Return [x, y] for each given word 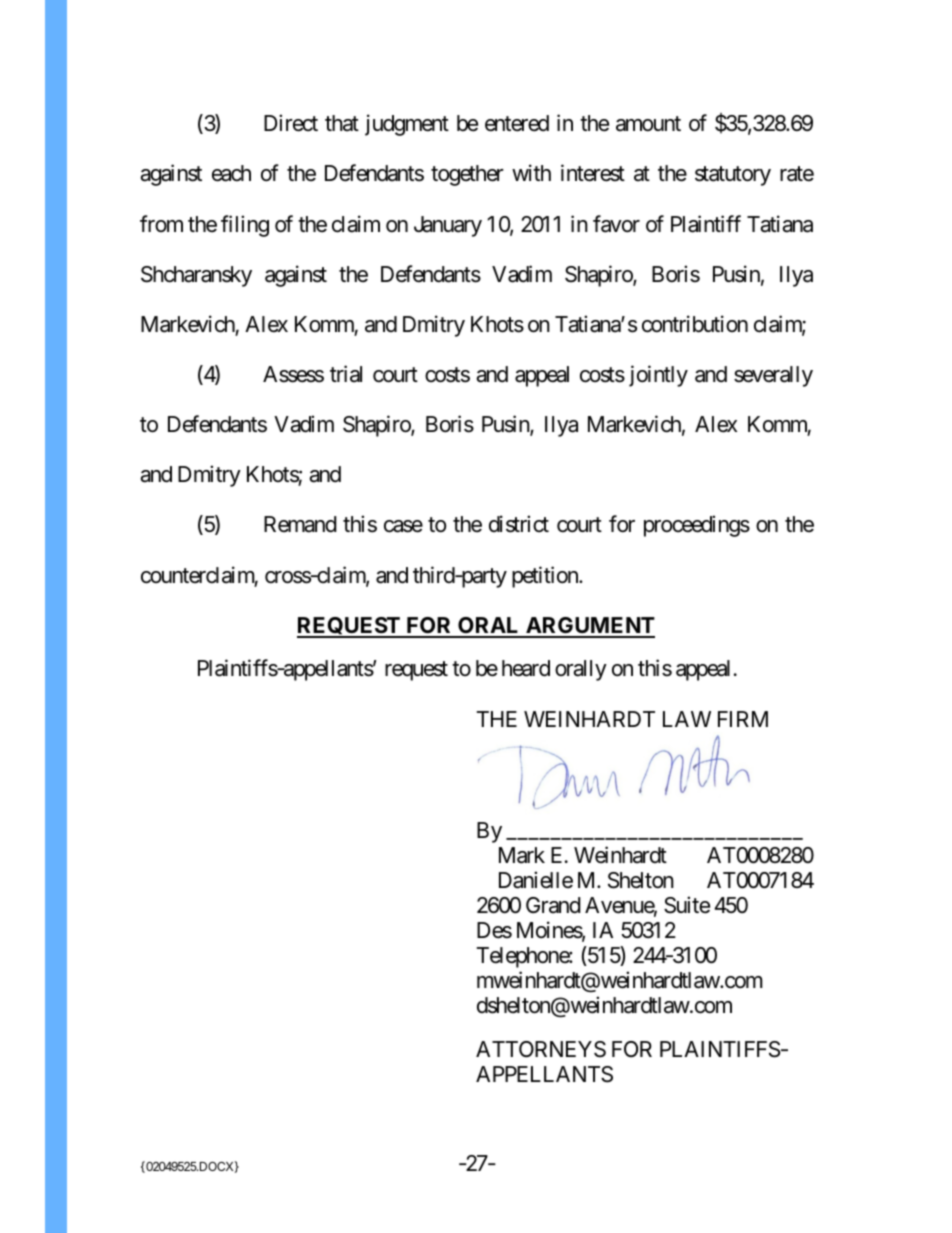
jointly [658, 376]
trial [346, 374]
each [231, 173]
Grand [553, 905]
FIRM [743, 719]
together [467, 175]
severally [773, 376]
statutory [733, 176]
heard [526, 668]
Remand [300, 524]
